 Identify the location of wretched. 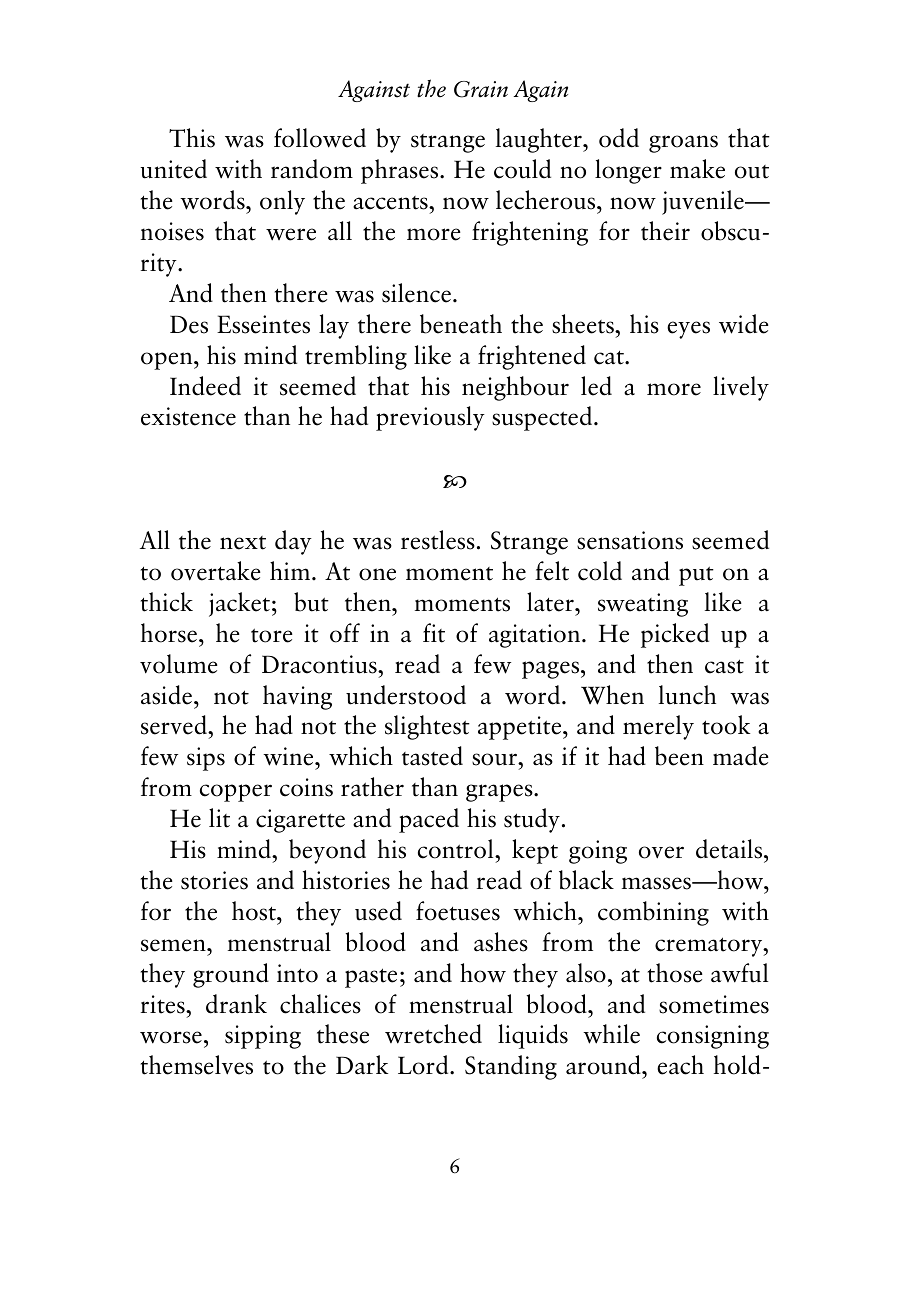
(433, 1034).
